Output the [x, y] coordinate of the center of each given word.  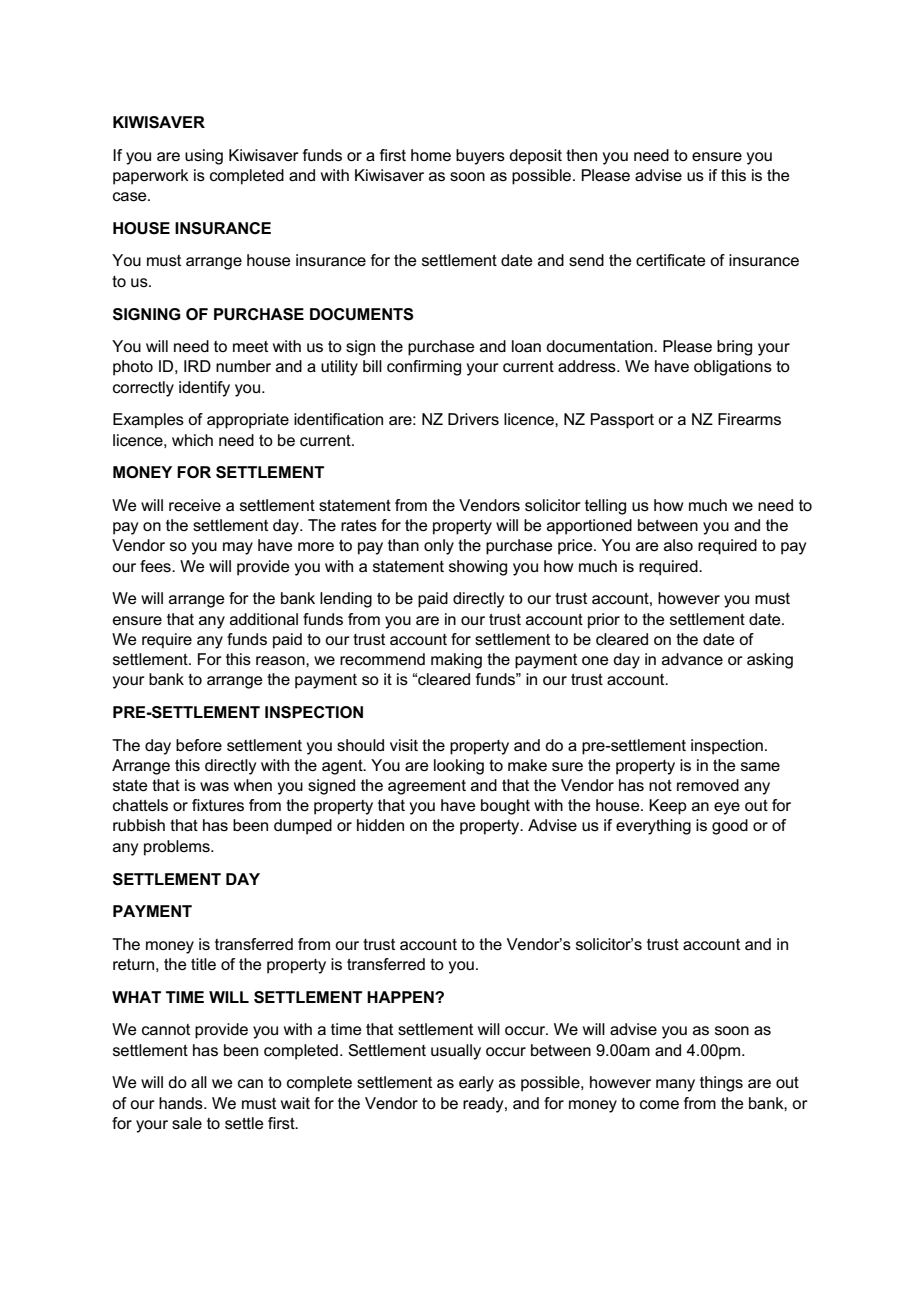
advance [692, 659]
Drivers [473, 419]
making [456, 661]
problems [178, 848]
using [204, 157]
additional [264, 619]
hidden [380, 825]
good [730, 827]
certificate [671, 260]
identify [204, 389]
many [675, 1085]
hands [182, 1103]
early [476, 1084]
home [431, 155]
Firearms [749, 419]
